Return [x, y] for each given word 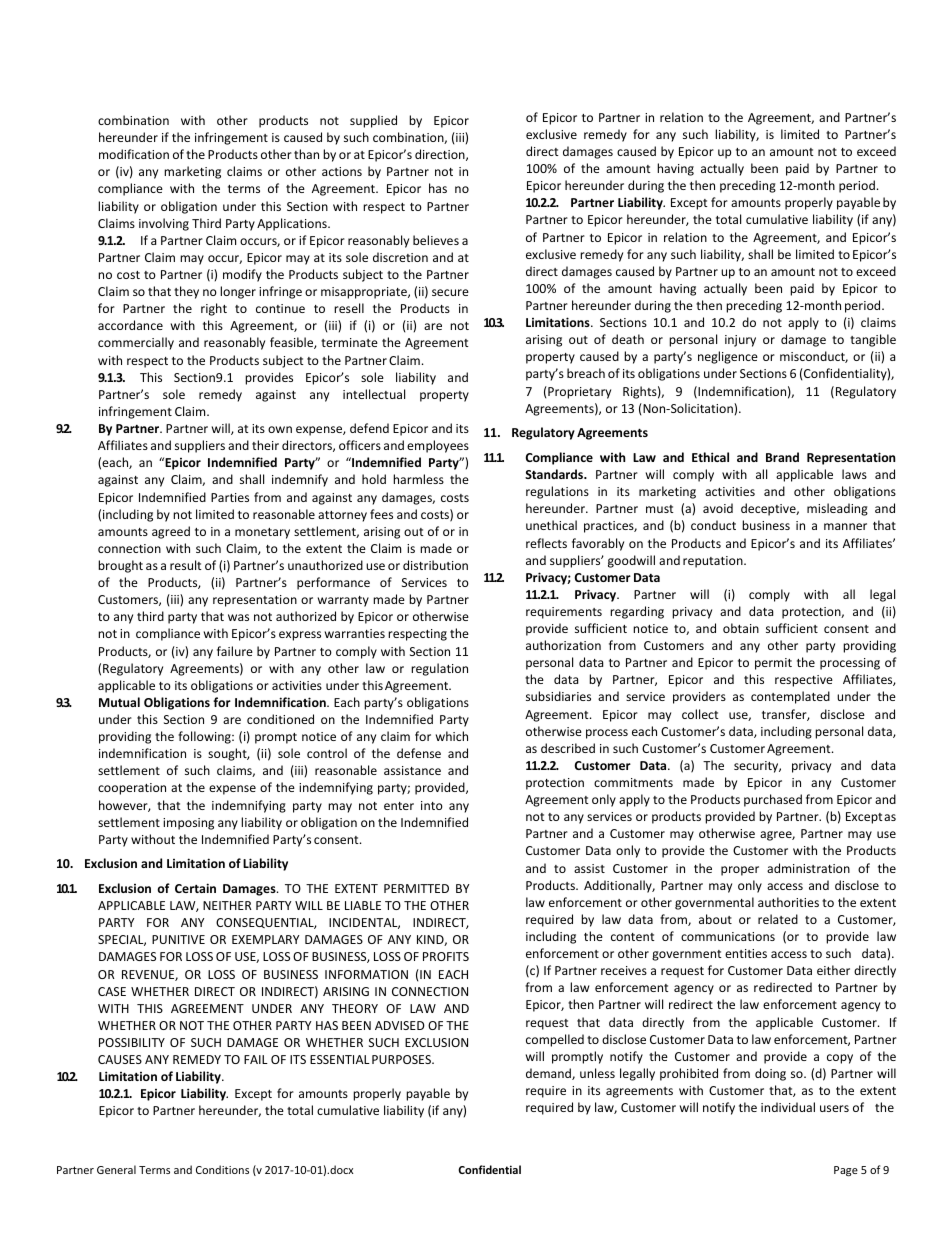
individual [788, 1107]
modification [134, 154]
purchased [773, 800]
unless [597, 1073]
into [432, 805]
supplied [373, 121]
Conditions [222, 1169]
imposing [188, 824]
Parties [230, 497]
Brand [782, 457]
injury [740, 341]
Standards [555, 474]
